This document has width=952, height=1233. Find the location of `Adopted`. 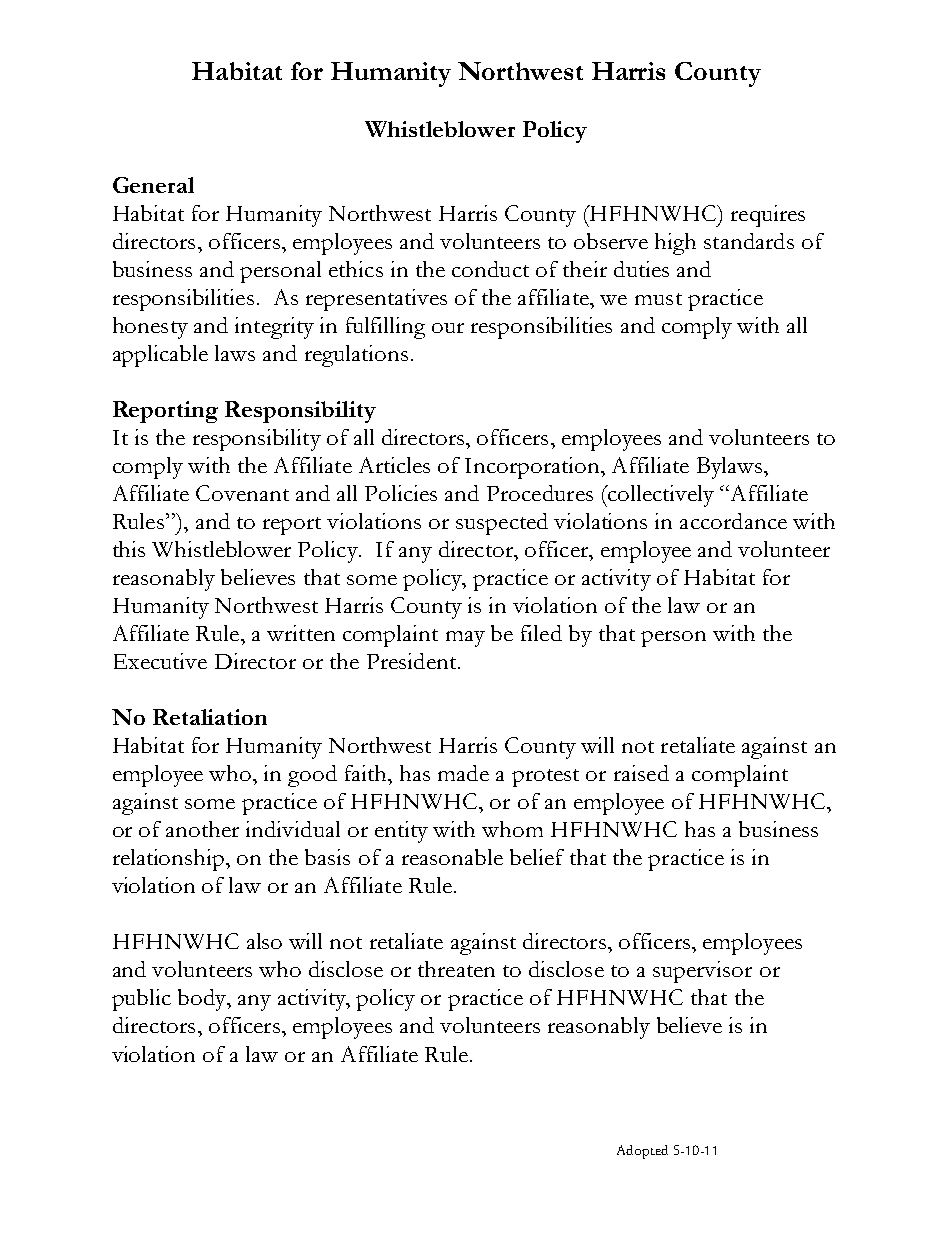

Adopted is located at coordinates (642, 1152).
